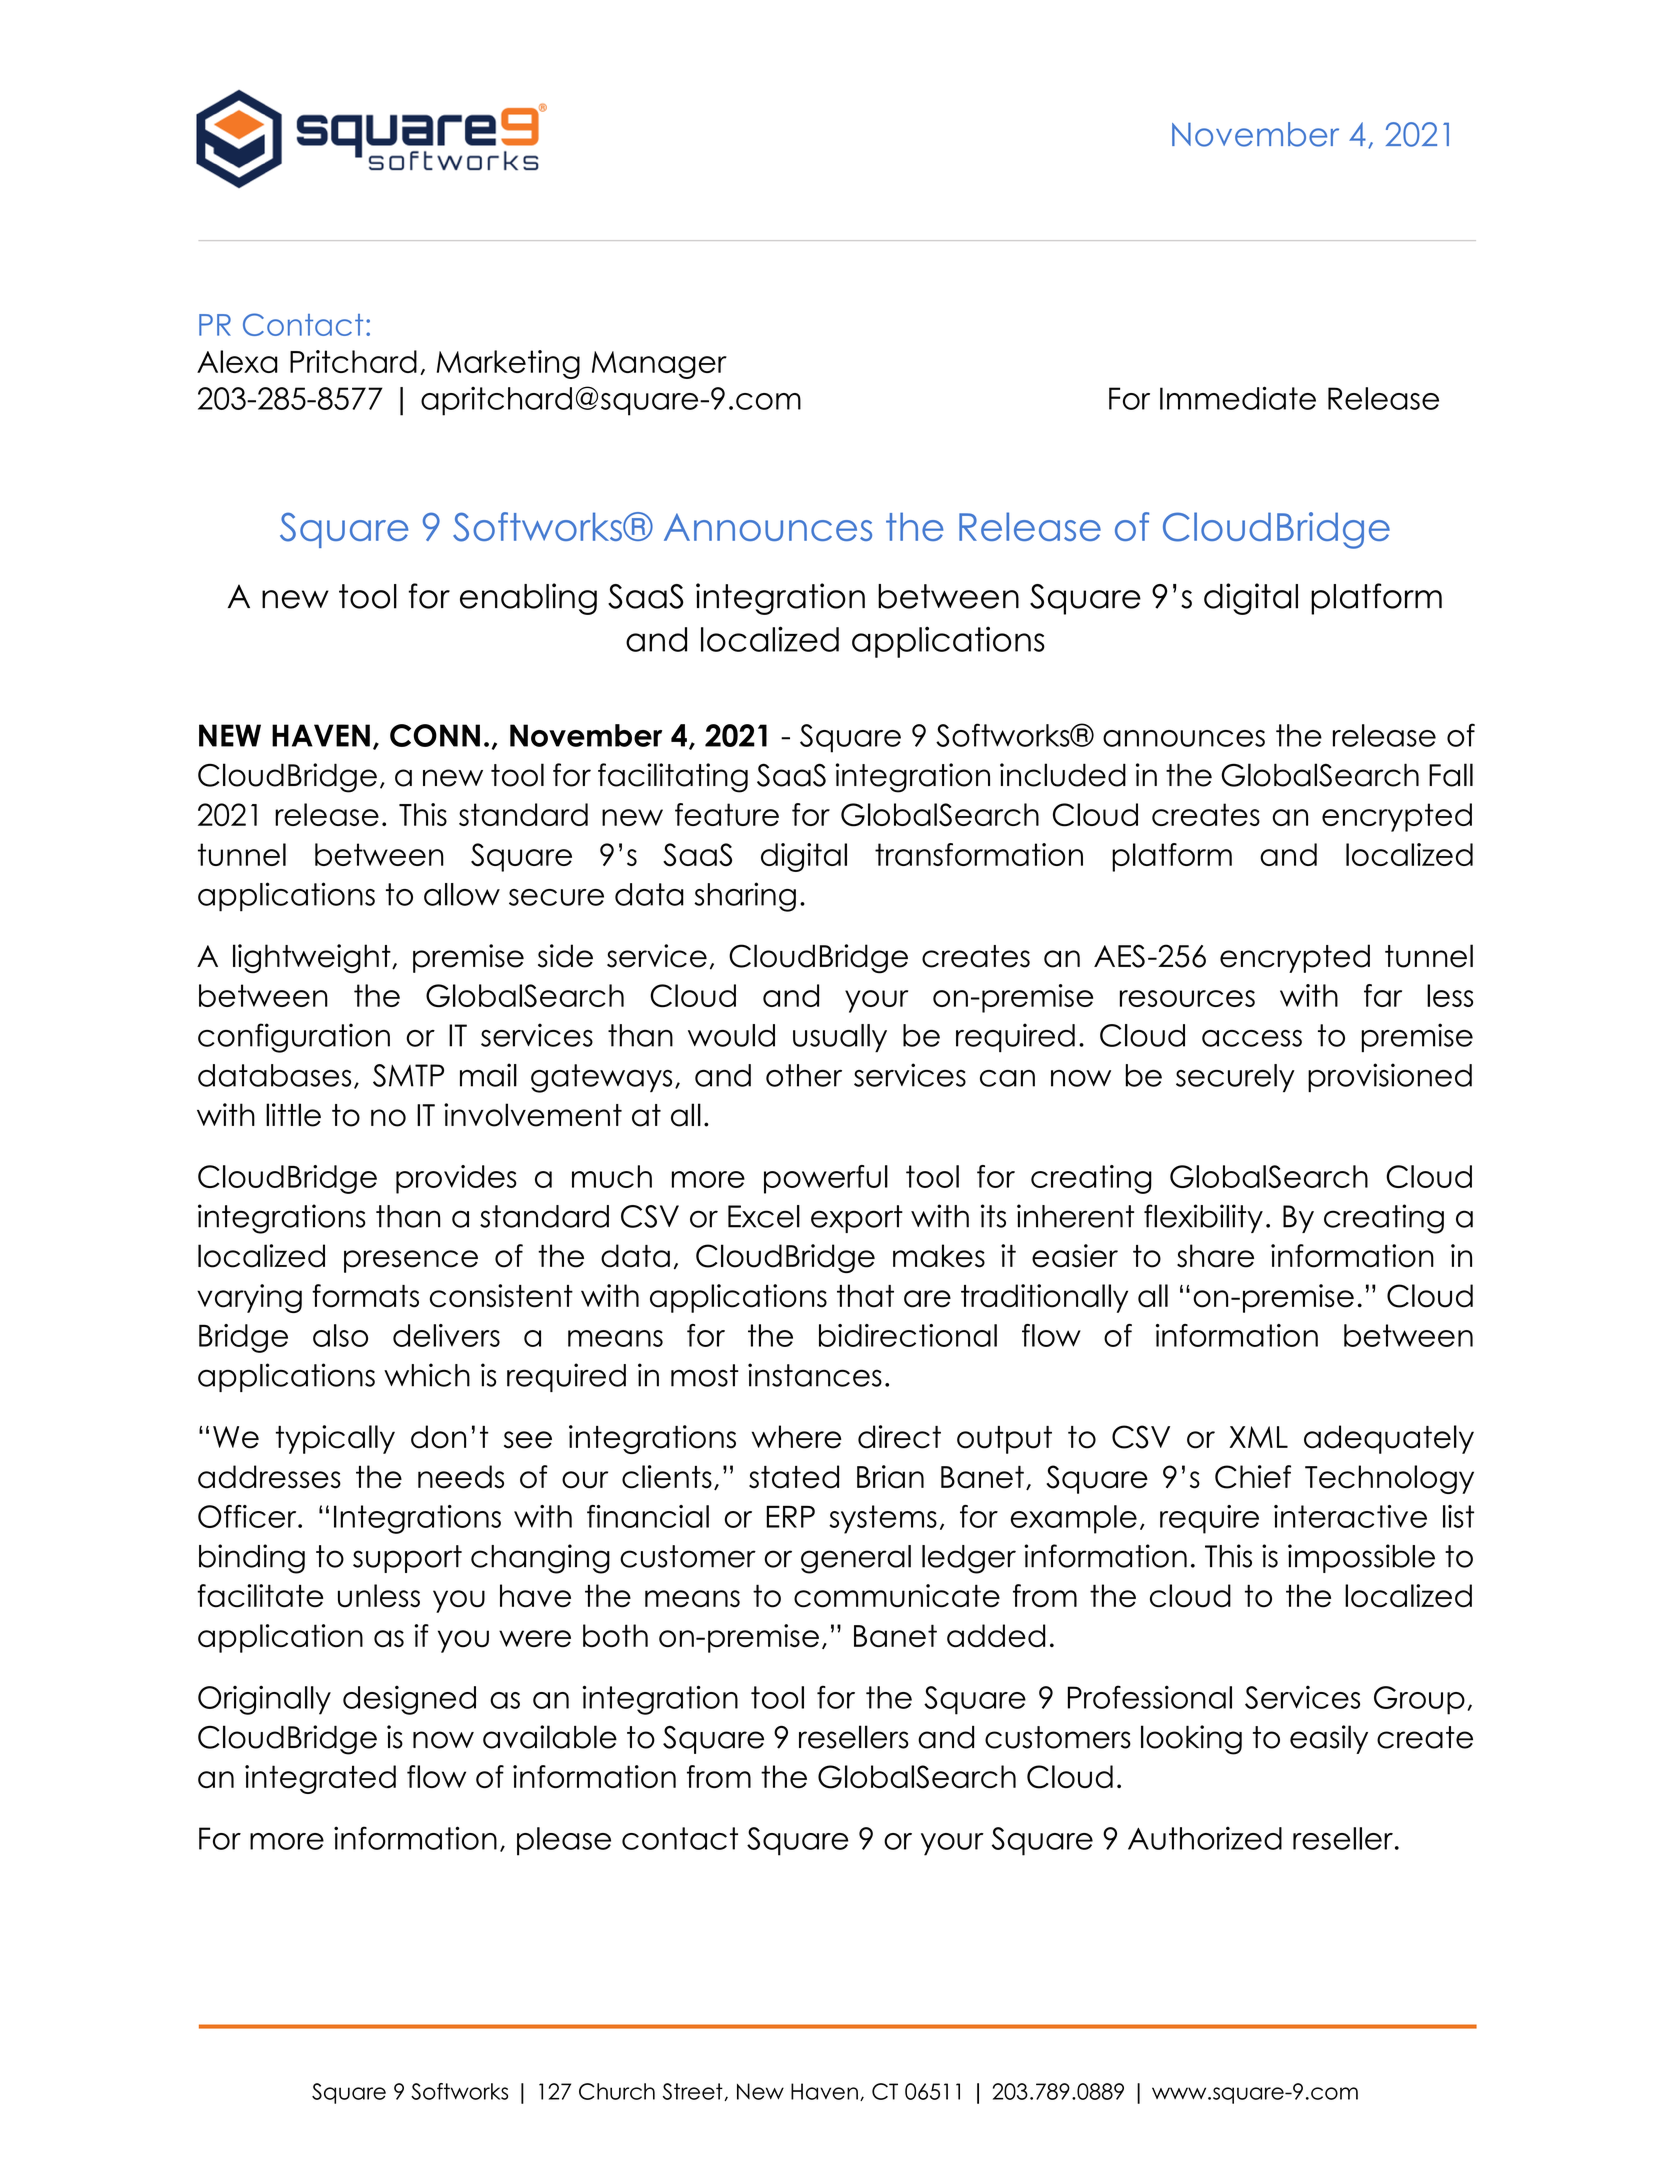 This screenshot has width=1671, height=2163. Describe the element at coordinates (857, 1219) in the screenshot. I see `export` at that location.
